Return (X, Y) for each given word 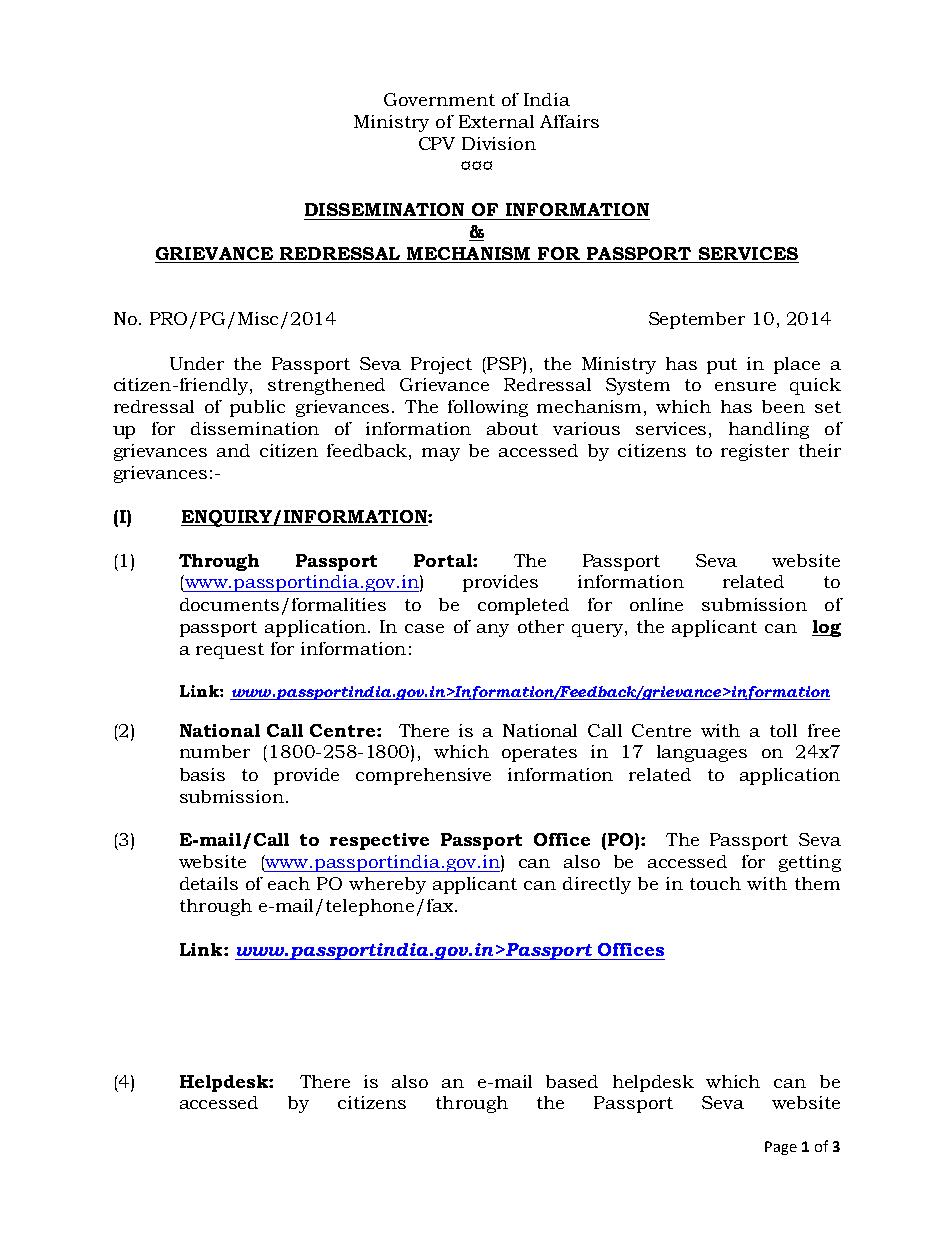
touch (715, 883)
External (496, 121)
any (493, 630)
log (826, 628)
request (230, 651)
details (209, 883)
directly (597, 885)
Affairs (569, 121)
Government (439, 99)
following (488, 408)
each (289, 883)
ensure (745, 386)
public (257, 408)
